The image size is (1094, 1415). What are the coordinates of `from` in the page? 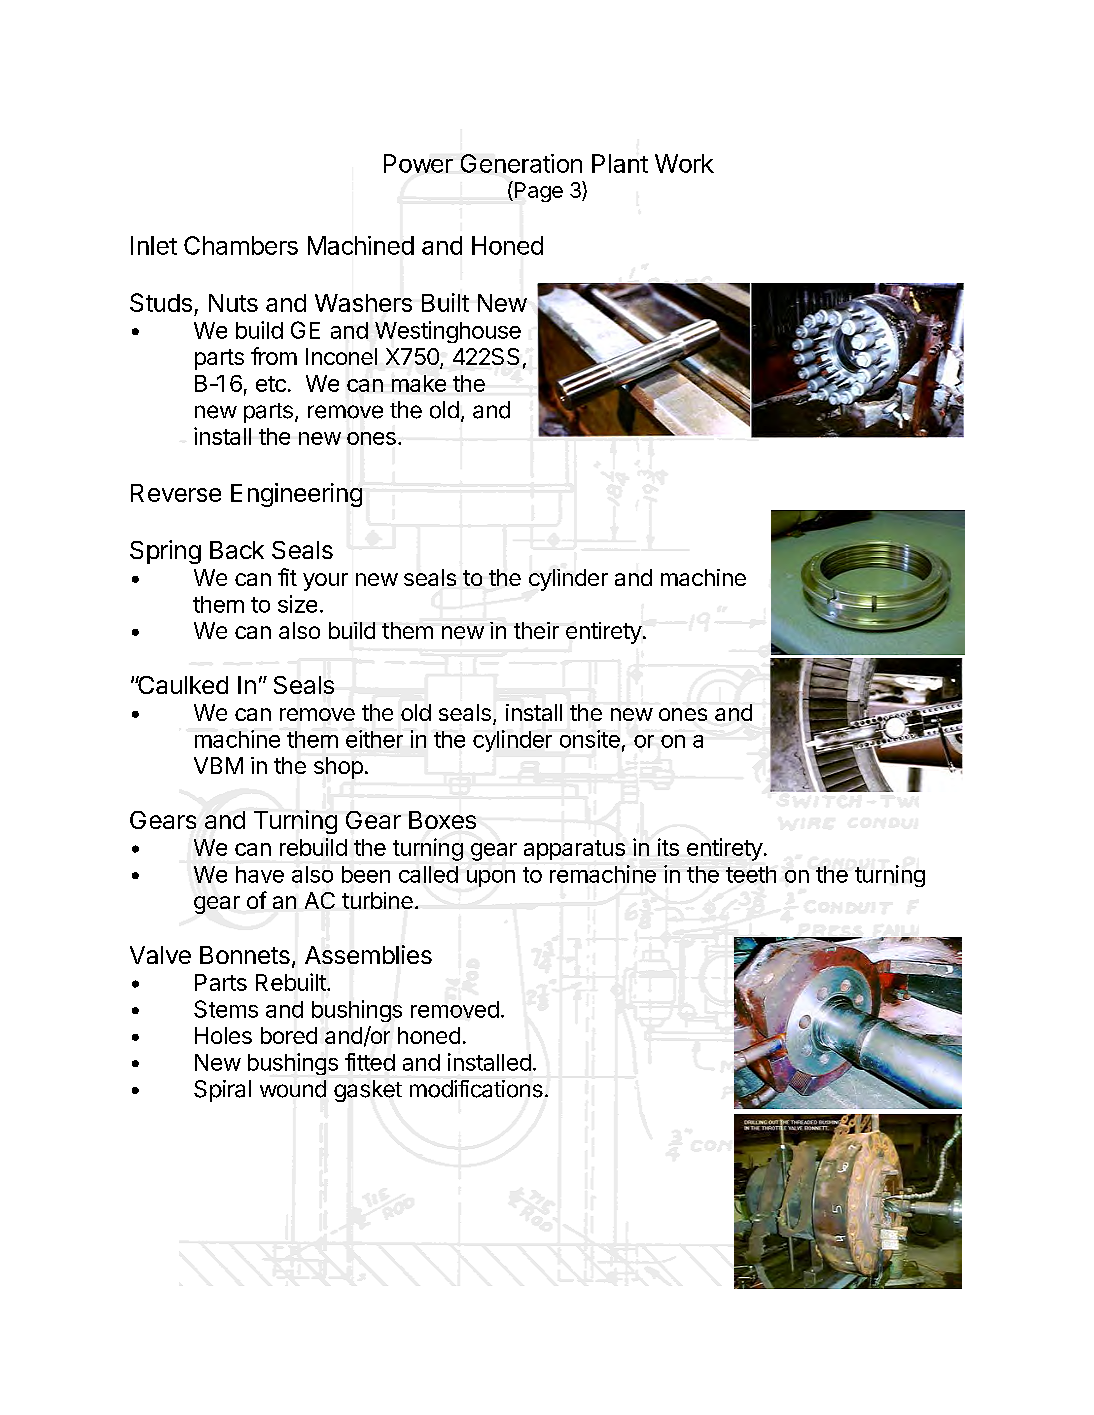 It's located at (274, 356).
